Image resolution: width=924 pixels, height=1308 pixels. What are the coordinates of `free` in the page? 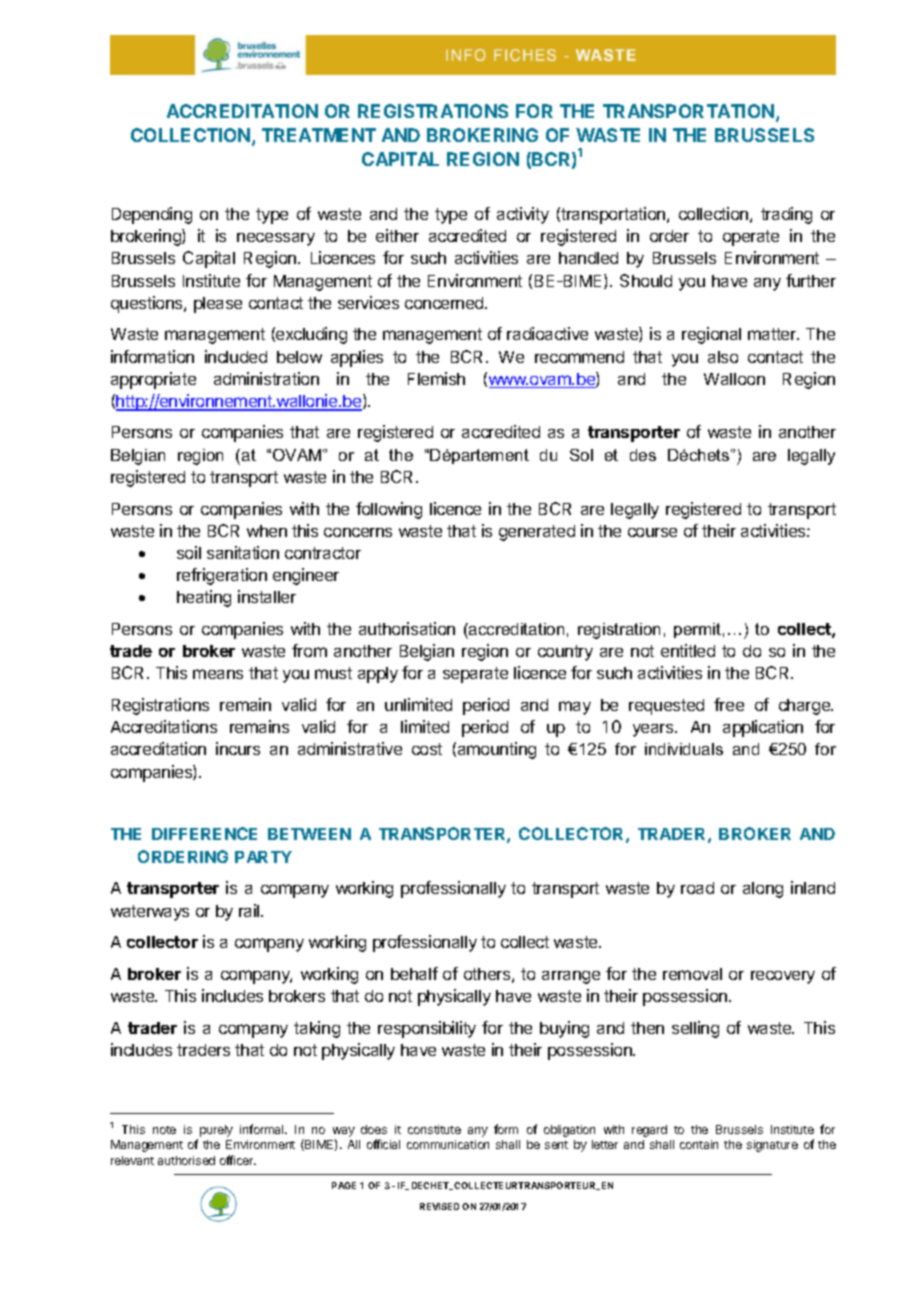 It's located at (729, 704).
